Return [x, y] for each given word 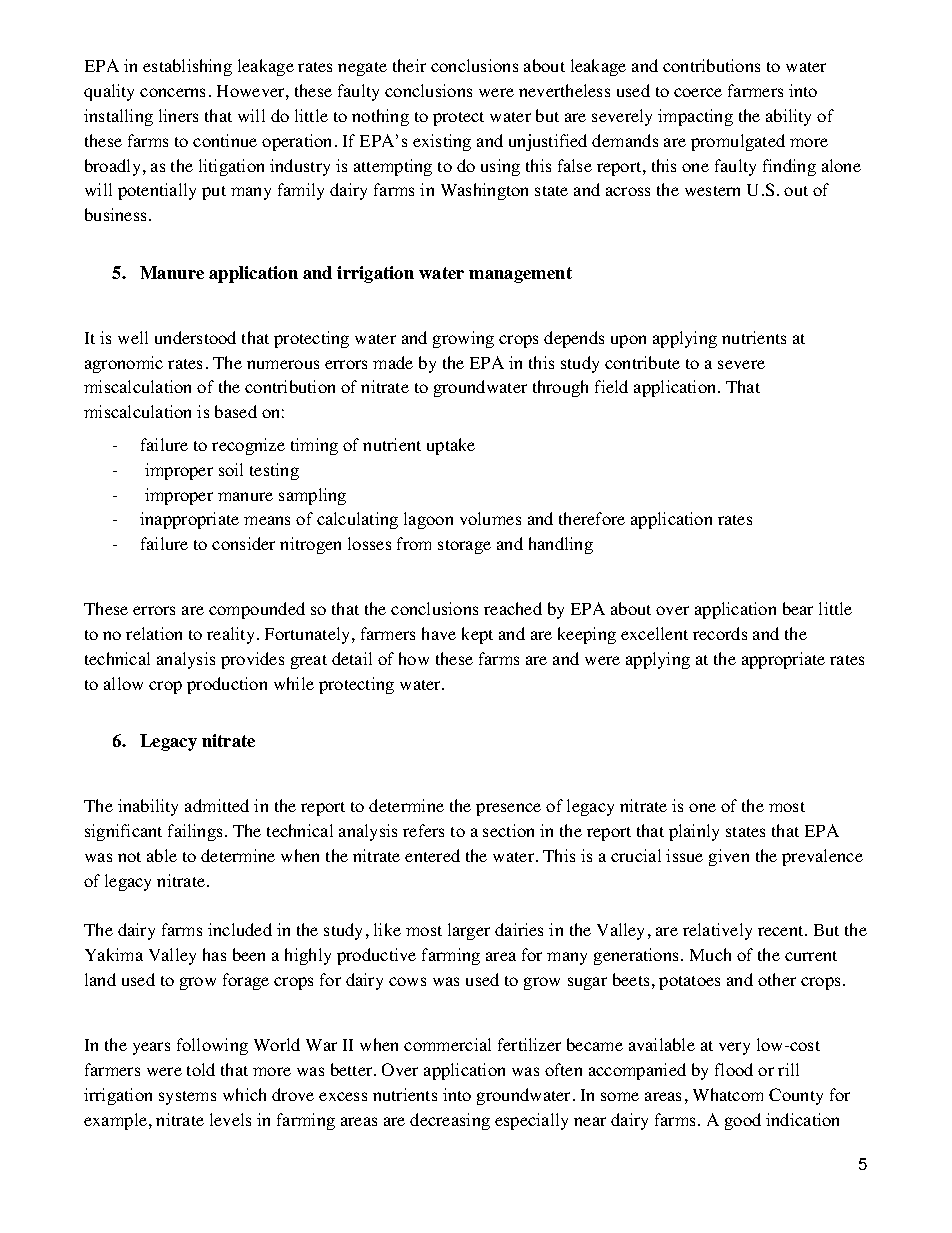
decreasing [450, 1121]
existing [442, 142]
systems [187, 1098]
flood [734, 1069]
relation [154, 633]
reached [513, 608]
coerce [698, 92]
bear [798, 608]
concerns [172, 92]
